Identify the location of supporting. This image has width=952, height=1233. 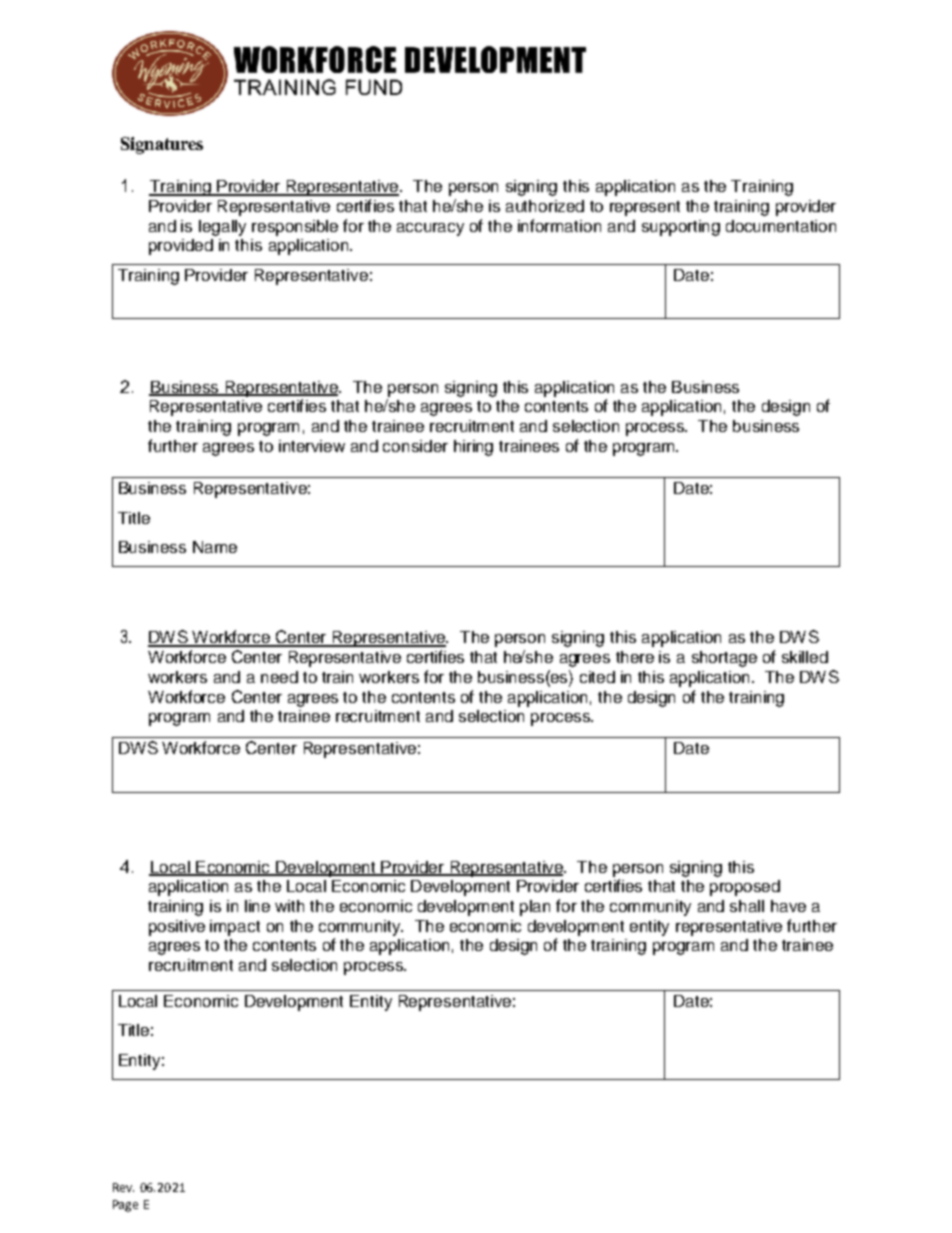
(681, 228).
